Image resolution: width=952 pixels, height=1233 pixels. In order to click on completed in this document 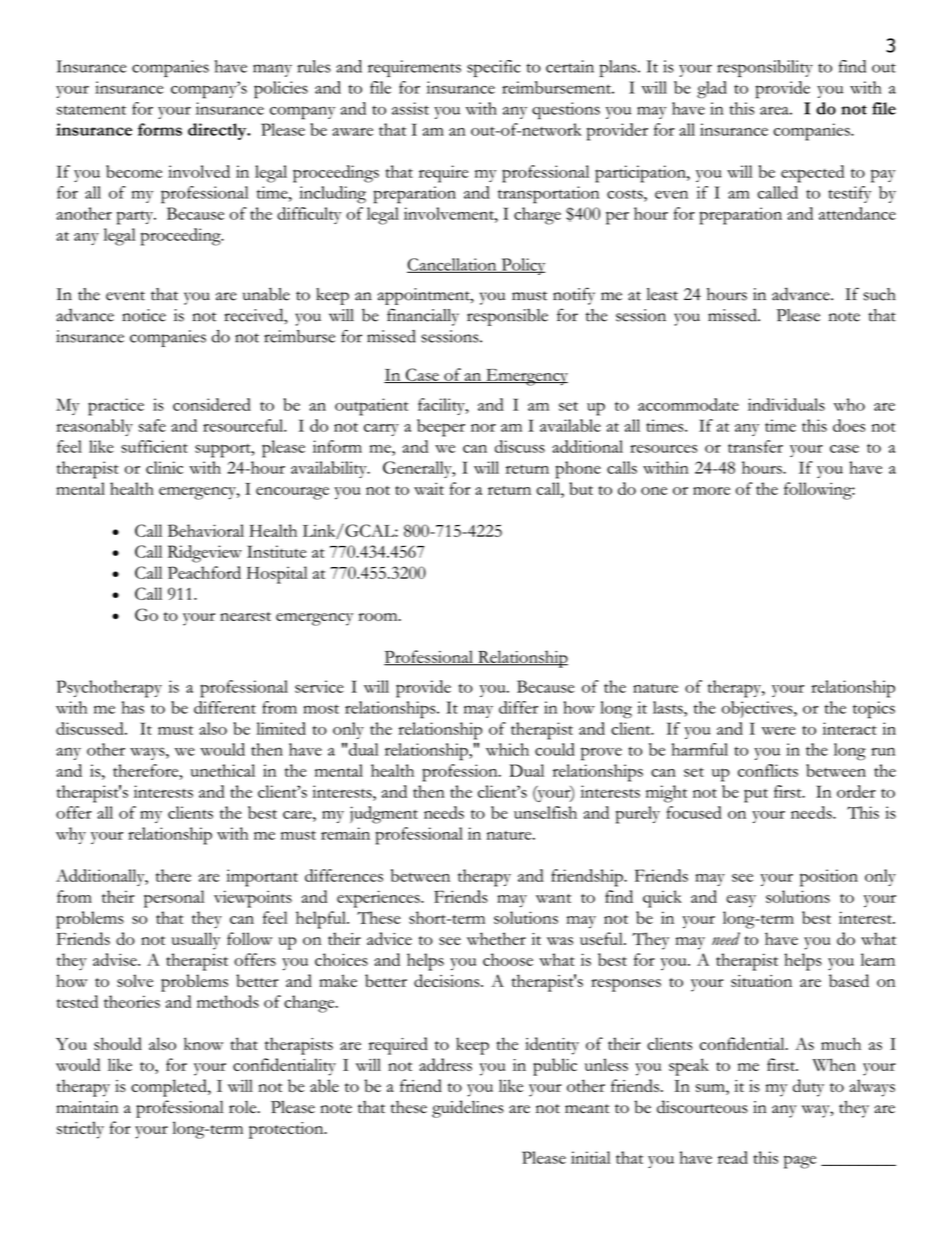, I will do `click(170, 1088)`.
